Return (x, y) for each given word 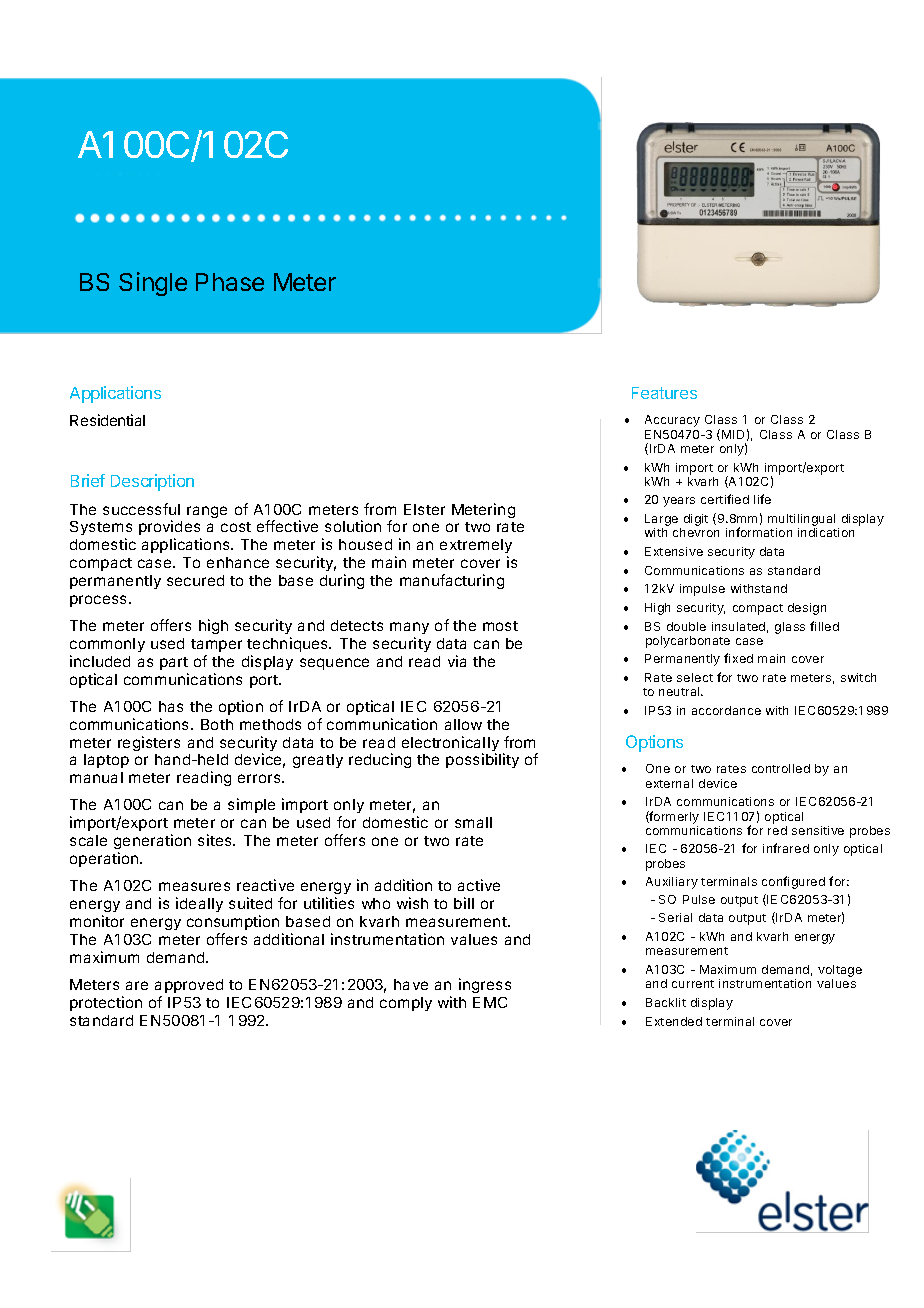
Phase (230, 282)
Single (153, 284)
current (693, 984)
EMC (490, 1002)
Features (664, 393)
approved (189, 986)
